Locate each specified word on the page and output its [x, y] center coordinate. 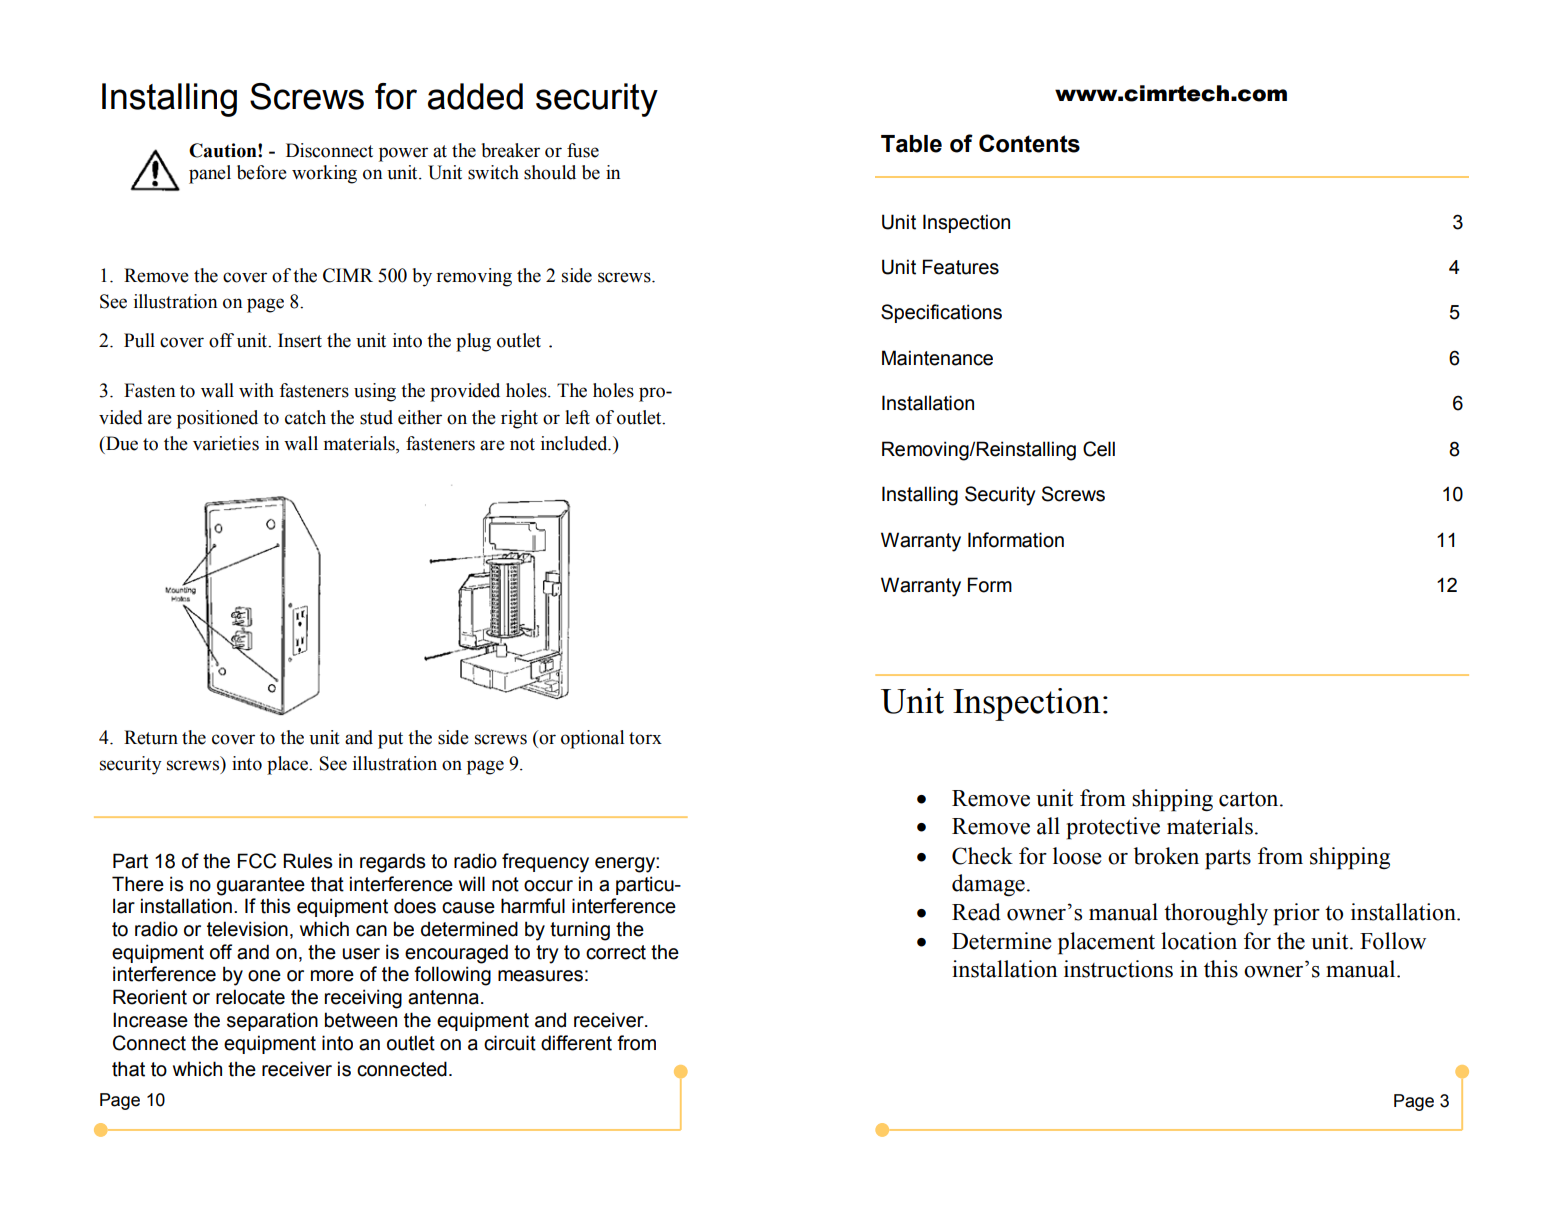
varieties [226, 443]
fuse [583, 150]
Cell [1099, 449]
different [576, 1043]
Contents [1029, 143]
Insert [300, 340]
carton [1250, 799]
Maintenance [937, 358]
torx [645, 738]
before [262, 172]
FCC [257, 861]
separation [272, 1021]
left [577, 417]
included [575, 443]
